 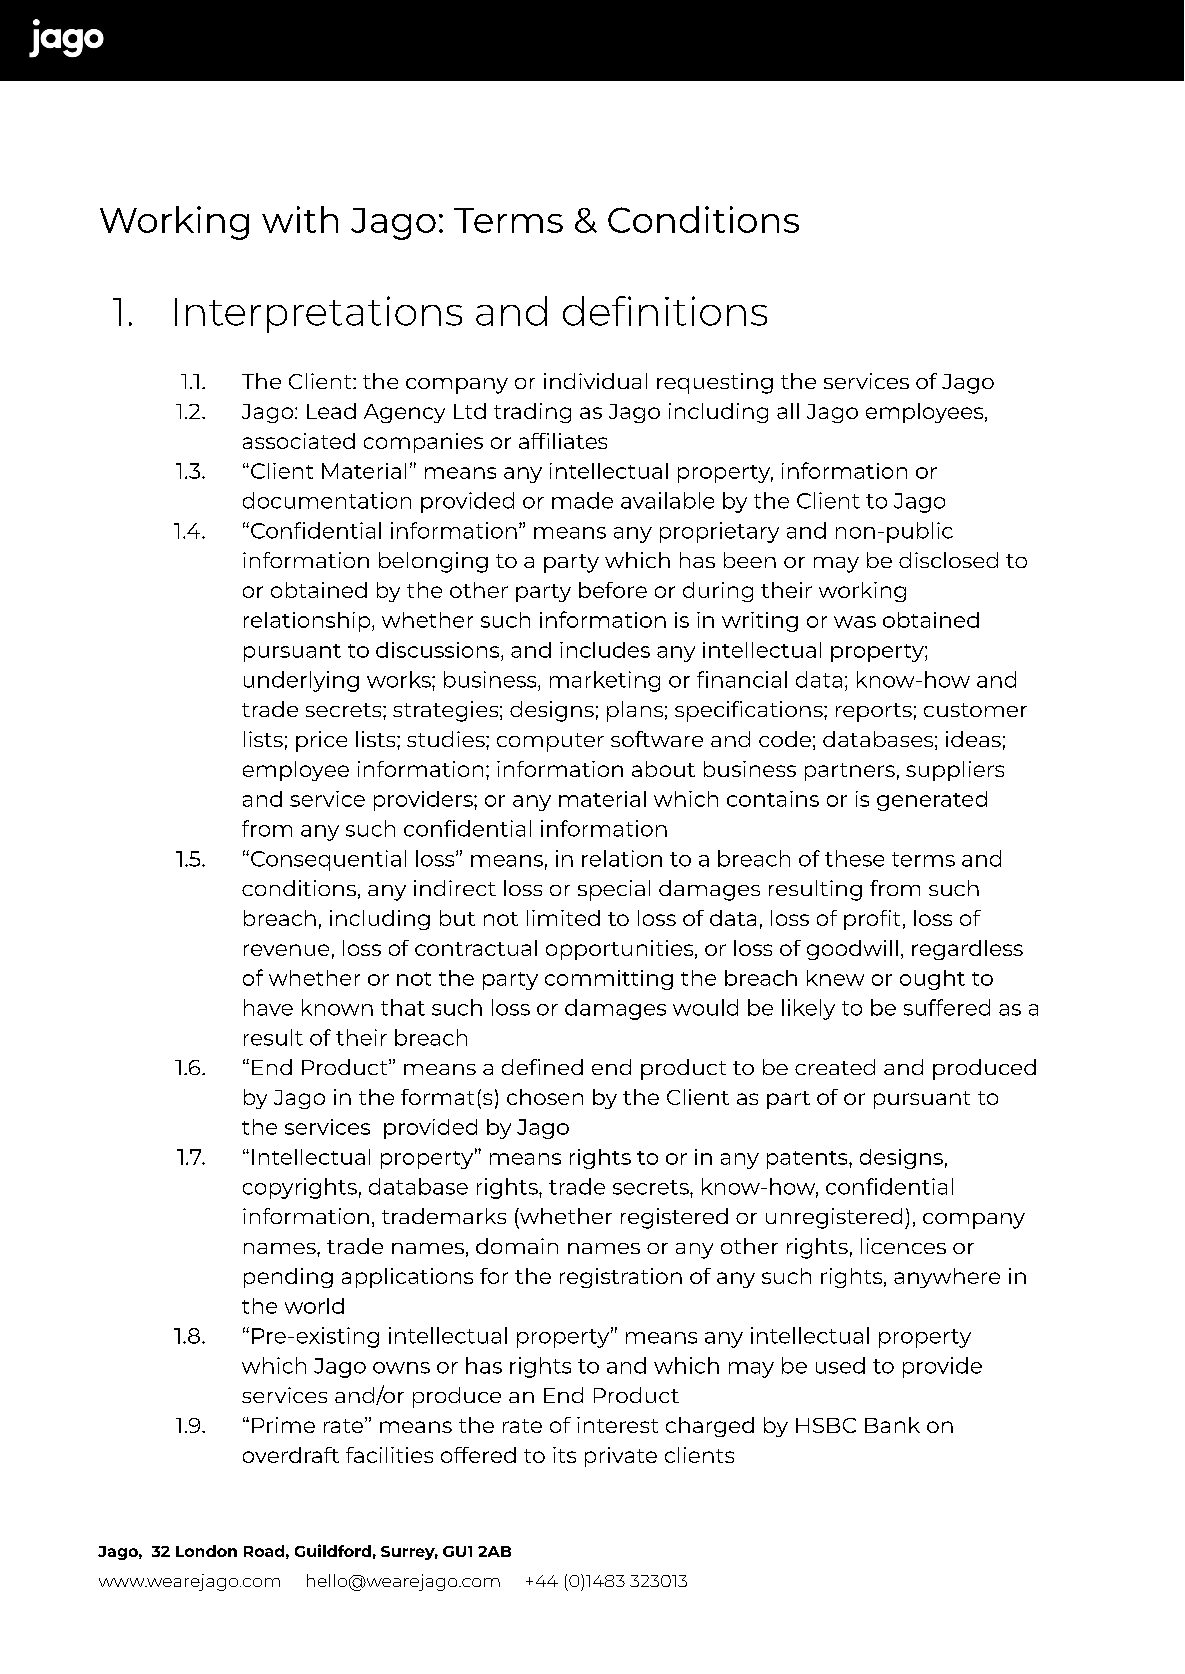 What do you see at coordinates (333, 1550) in the document?
I see `Guildford` at bounding box center [333, 1550].
